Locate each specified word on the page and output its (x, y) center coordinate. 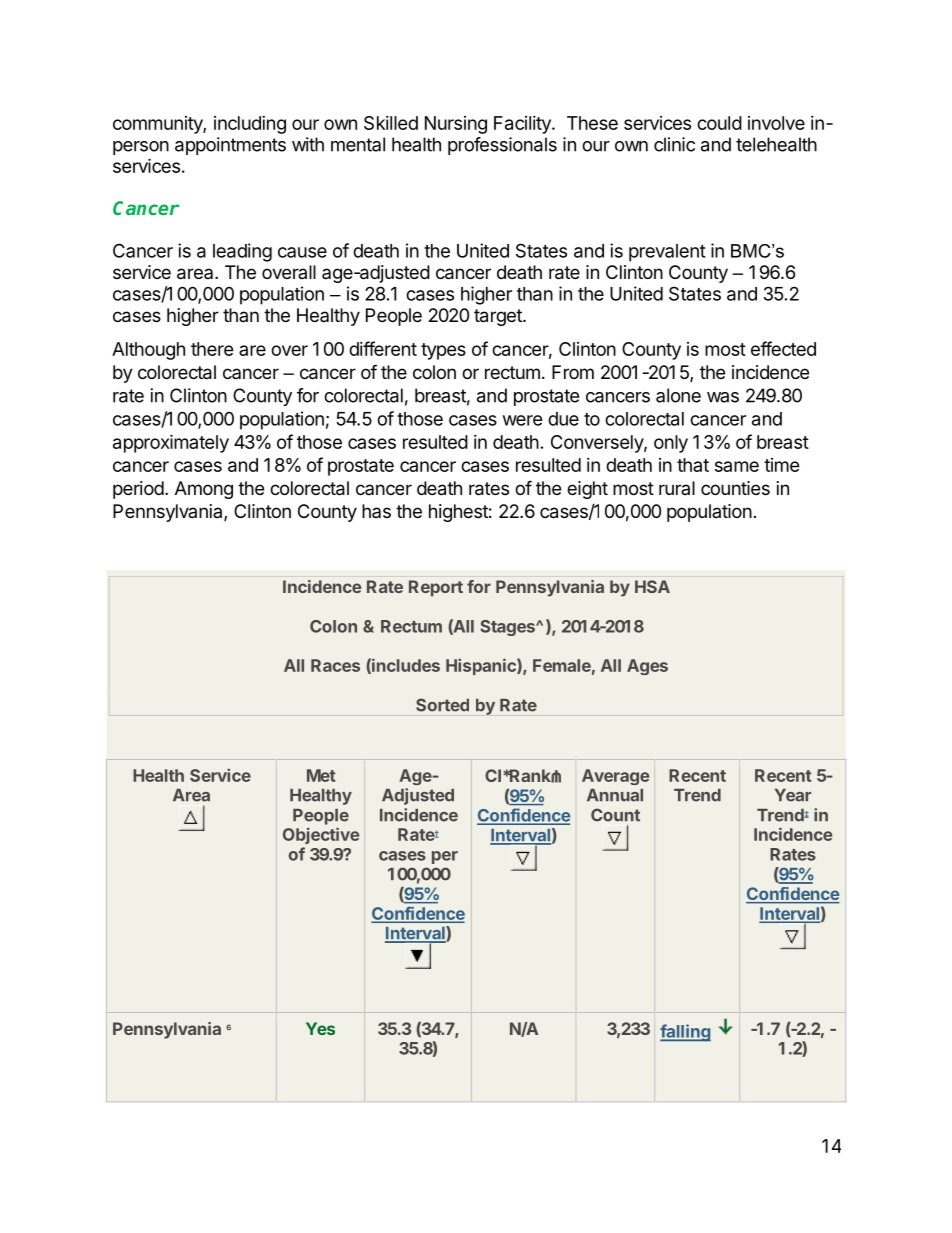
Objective (321, 835)
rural (677, 488)
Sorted (442, 705)
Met (321, 775)
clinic (674, 144)
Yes (320, 1028)
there (212, 349)
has (376, 511)
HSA (652, 586)
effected (783, 348)
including (250, 125)
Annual (615, 795)
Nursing (456, 125)
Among (204, 490)
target (499, 317)
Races (335, 665)
